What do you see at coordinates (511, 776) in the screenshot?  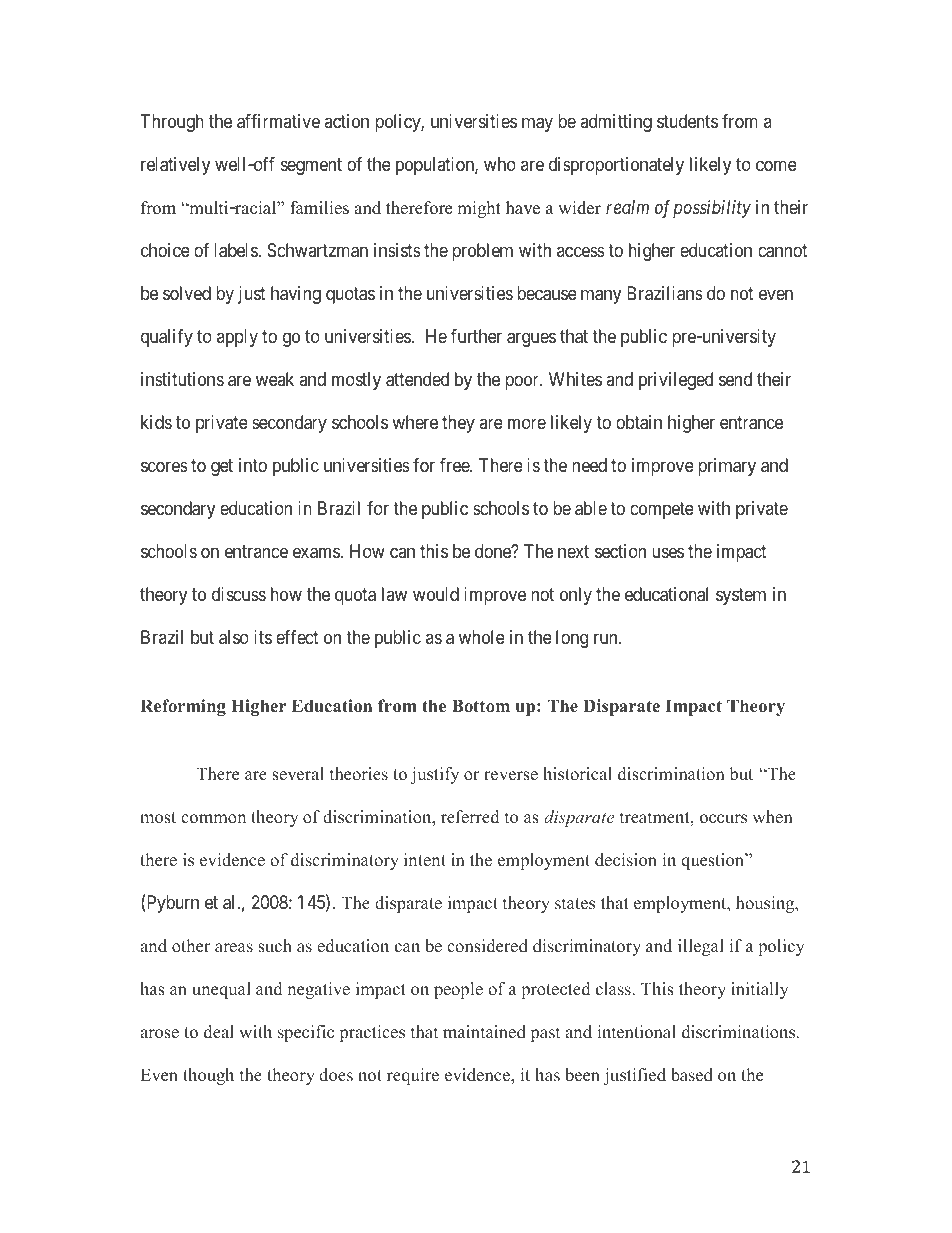 I see `reverse` at bounding box center [511, 776].
